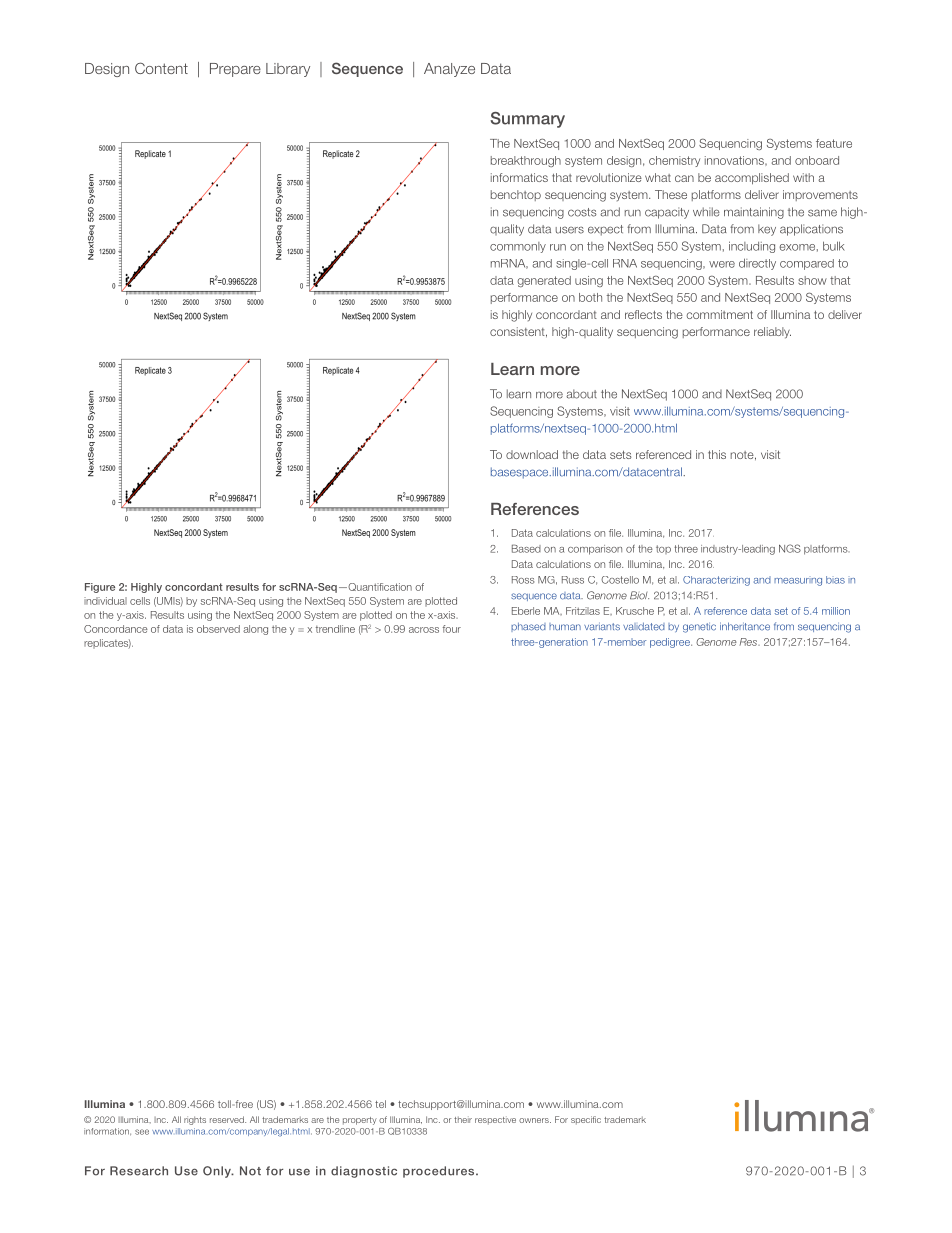 This image has height=1233, width=952. Describe the element at coordinates (218, 629) in the image. I see `observed` at that location.
